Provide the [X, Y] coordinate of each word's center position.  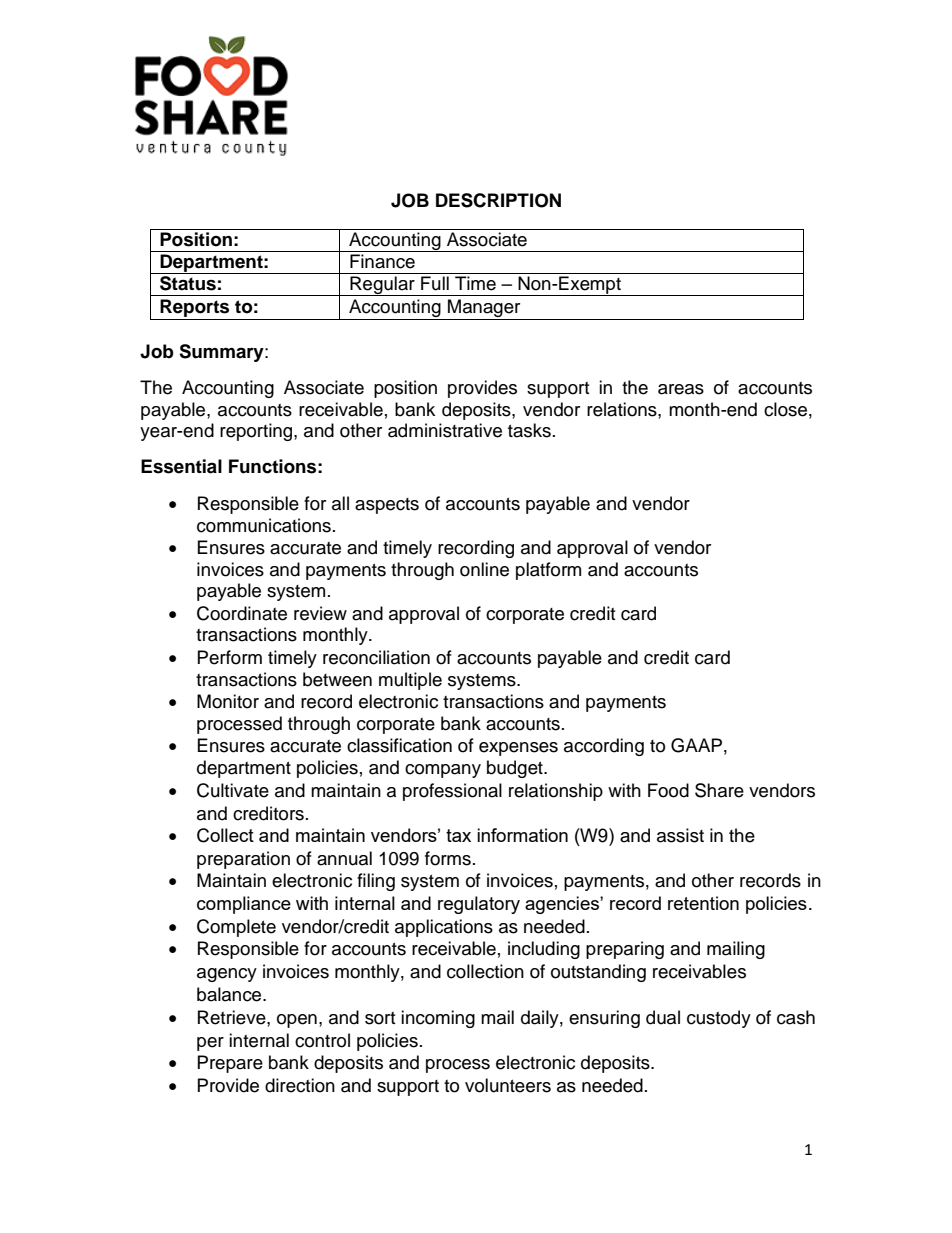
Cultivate [233, 790]
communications [264, 525]
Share [719, 790]
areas [681, 389]
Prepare [230, 1064]
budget [516, 769]
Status [188, 283]
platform [548, 571]
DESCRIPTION [498, 200]
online [484, 569]
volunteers [508, 1085]
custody [719, 1019]
